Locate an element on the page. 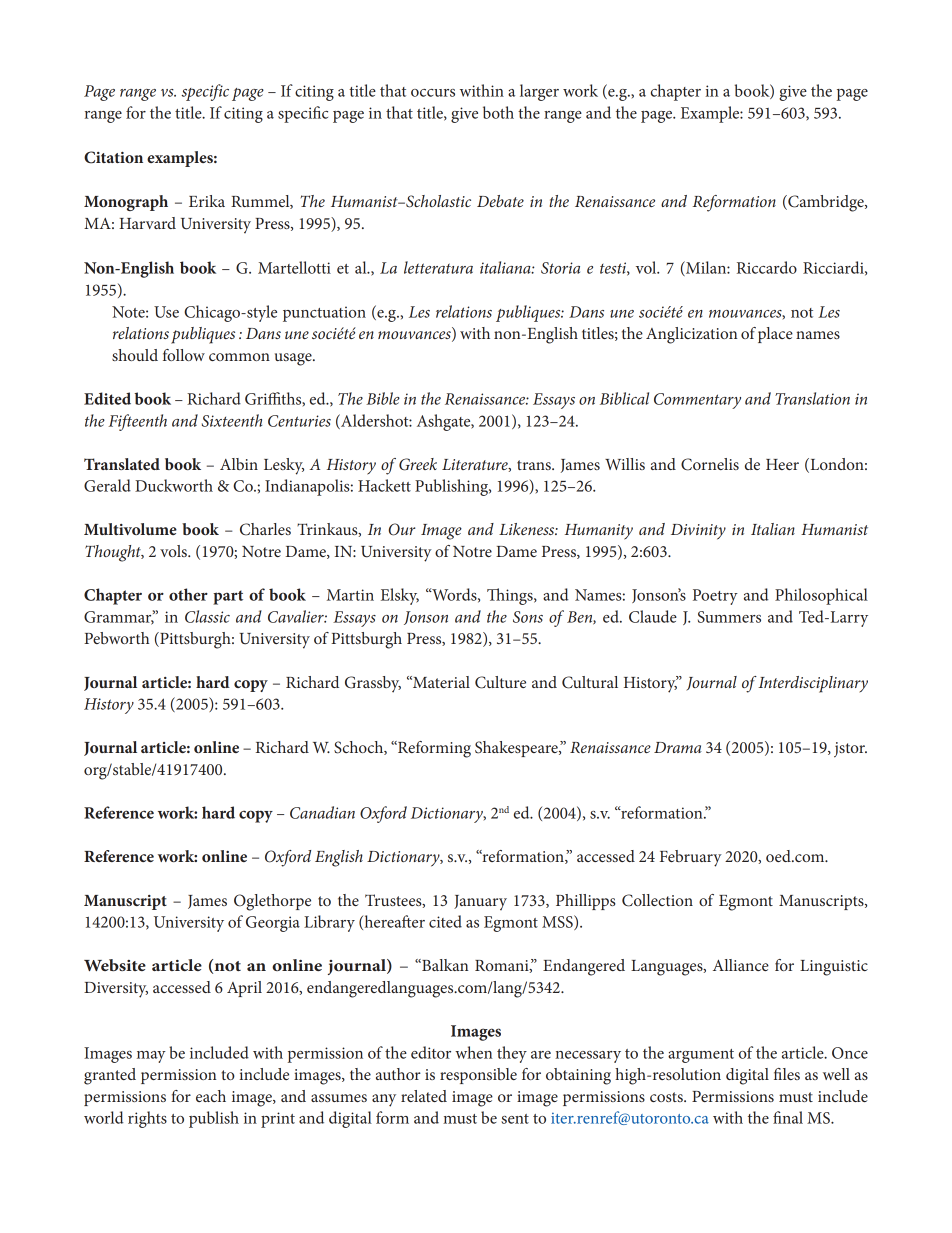 Image resolution: width=952 pixels, height=1233 pixels. Sons is located at coordinates (528, 617).
